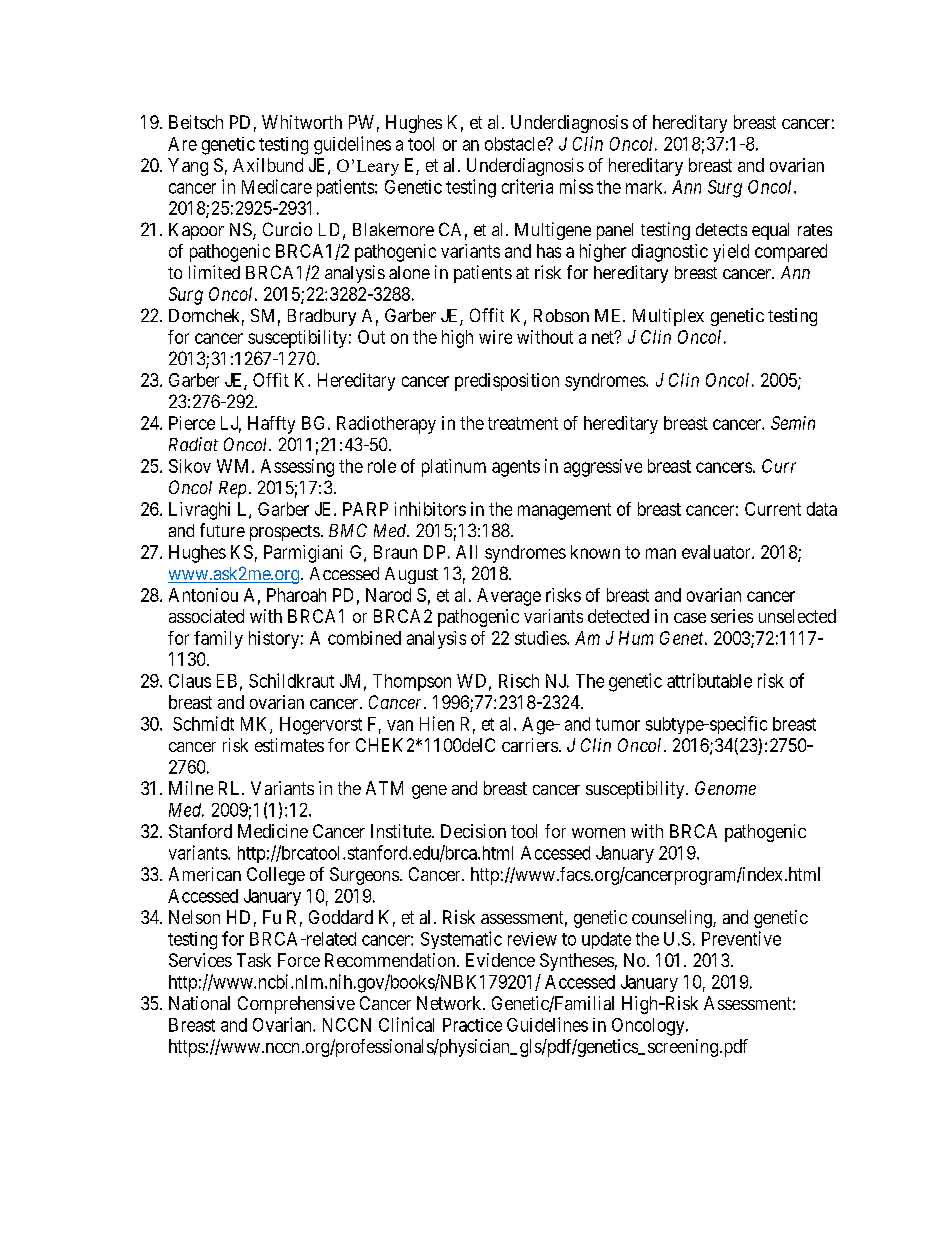 The image size is (952, 1233). What do you see at coordinates (725, 788) in the screenshot?
I see `Genome` at bounding box center [725, 788].
